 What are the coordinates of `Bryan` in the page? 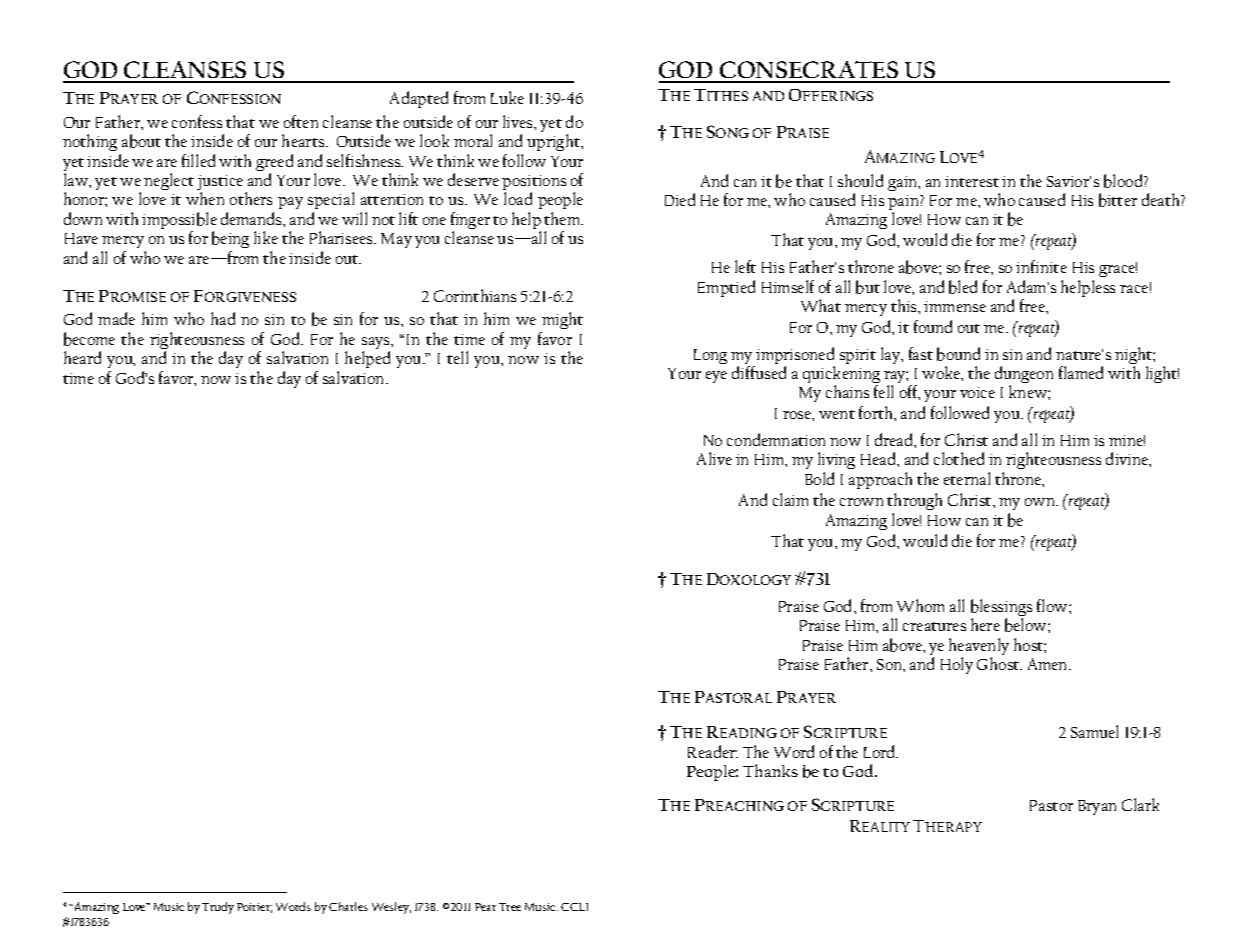 It's located at (1097, 807).
